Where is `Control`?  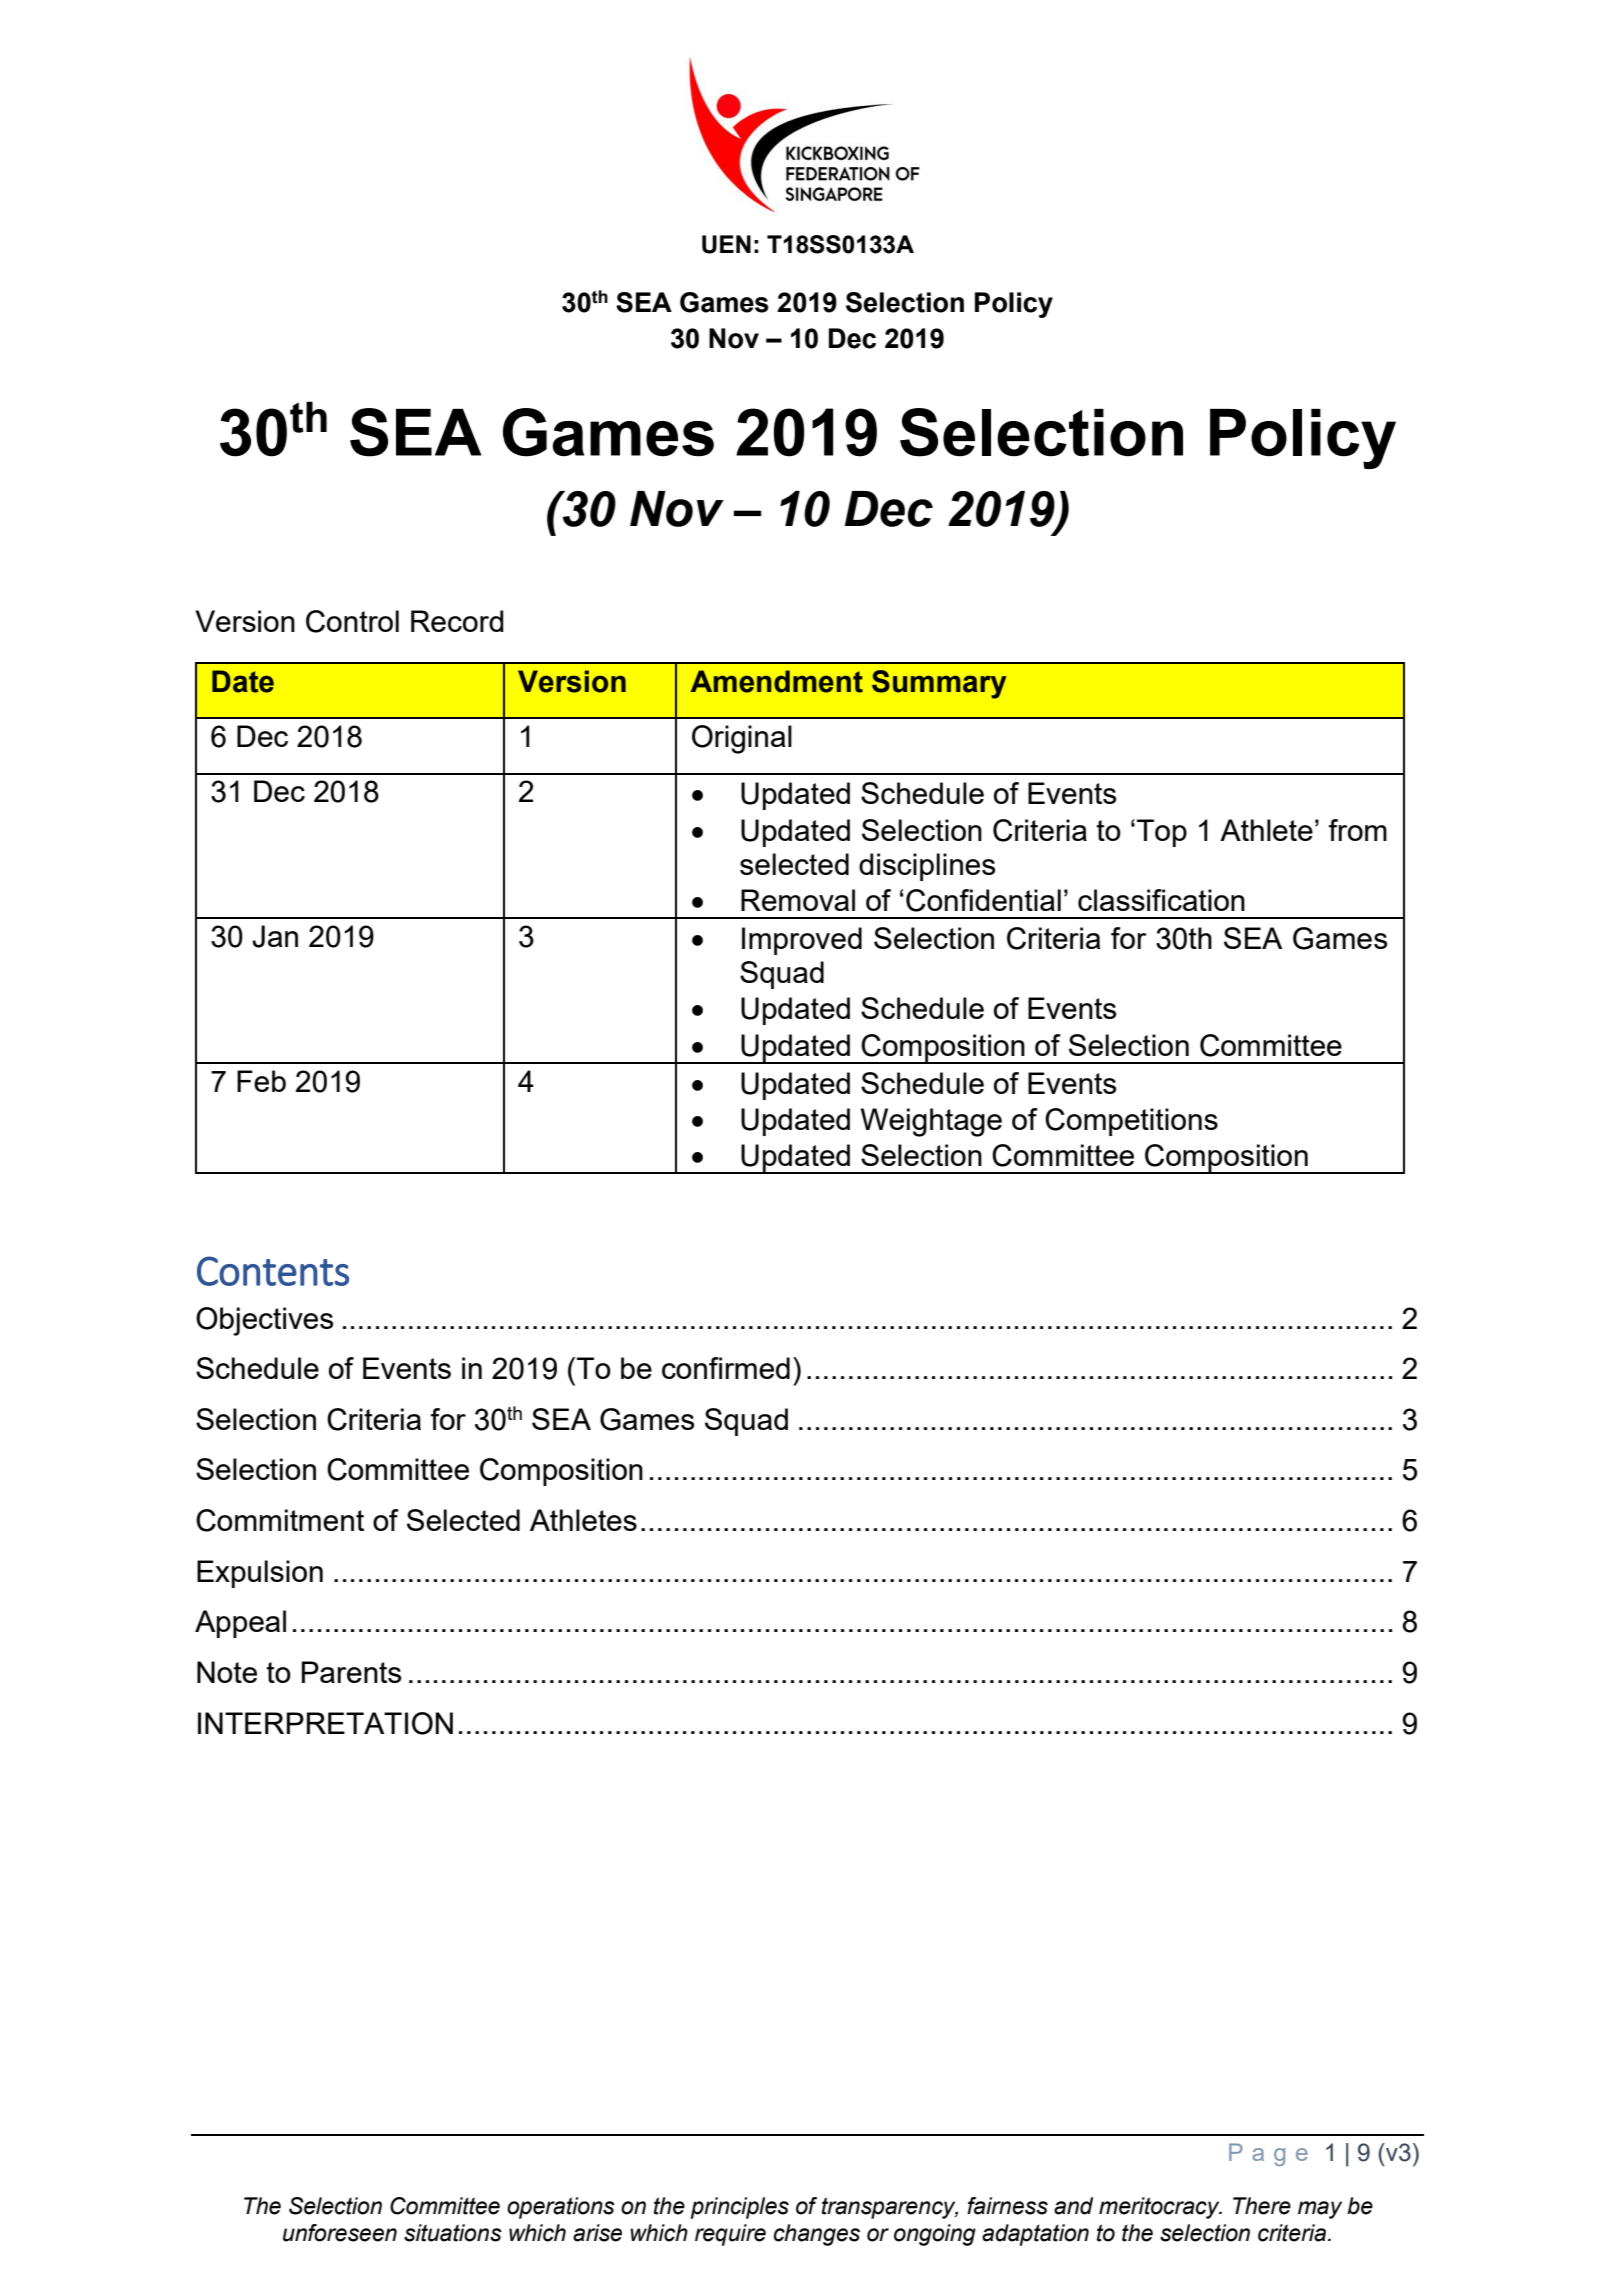
Control is located at coordinates (352, 621).
